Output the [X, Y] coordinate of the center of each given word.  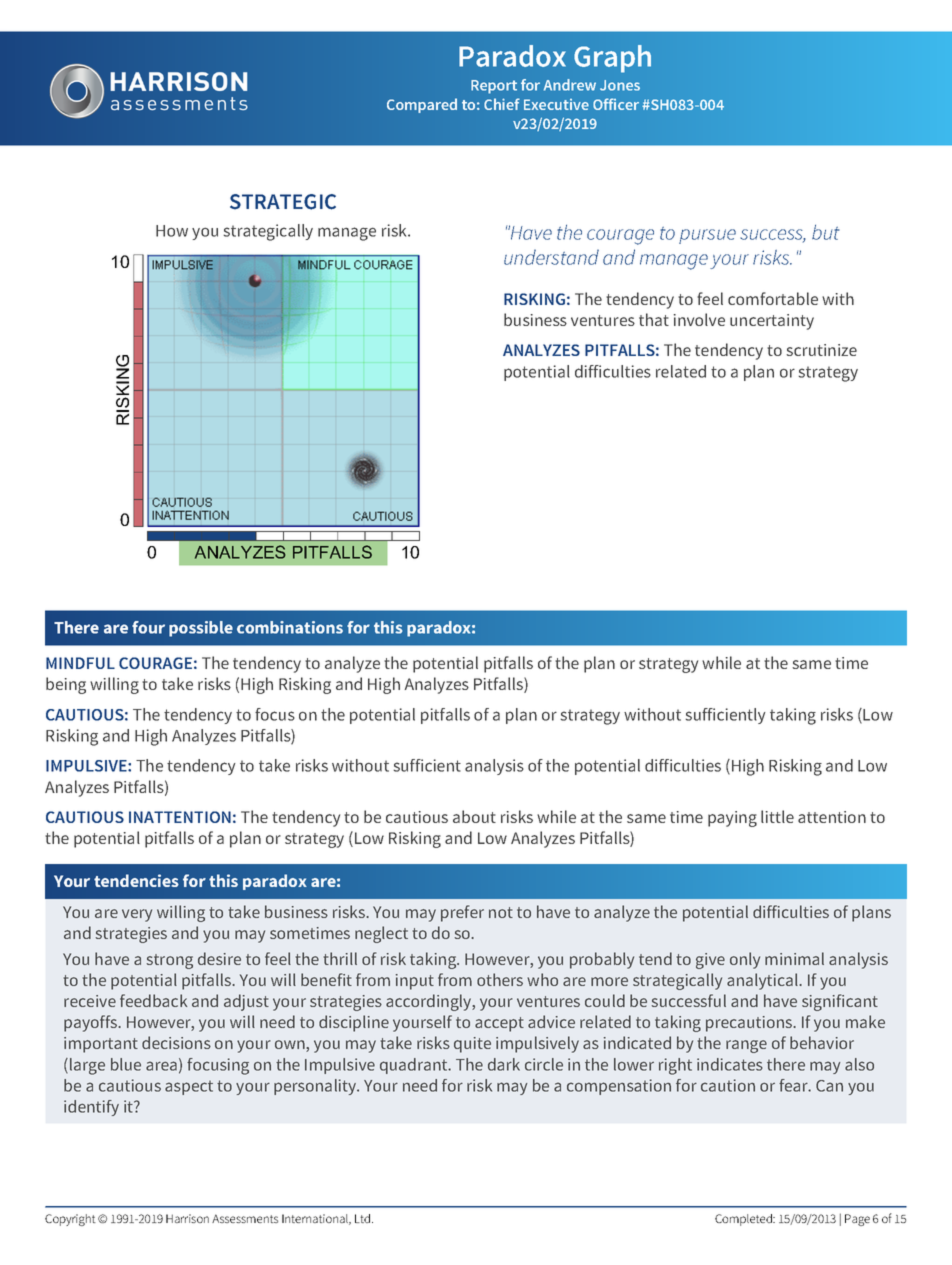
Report [494, 87]
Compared [422, 105]
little [777, 816]
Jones [620, 85]
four [148, 627]
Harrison [187, 1218]
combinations [290, 627]
